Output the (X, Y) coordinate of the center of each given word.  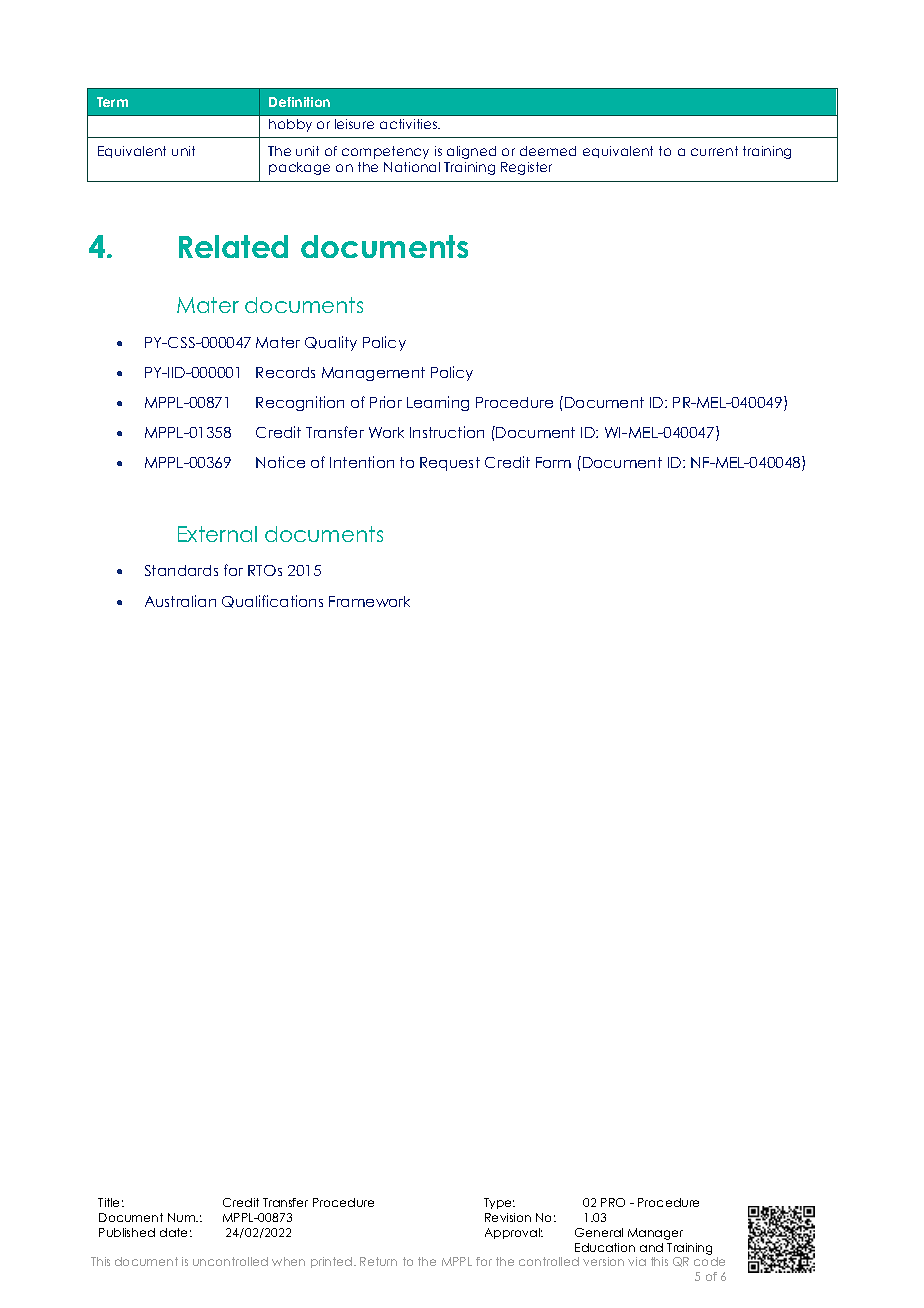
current (714, 151)
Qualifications (272, 601)
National (412, 167)
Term (112, 102)
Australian (180, 601)
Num (182, 1217)
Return (378, 1261)
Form (553, 462)
